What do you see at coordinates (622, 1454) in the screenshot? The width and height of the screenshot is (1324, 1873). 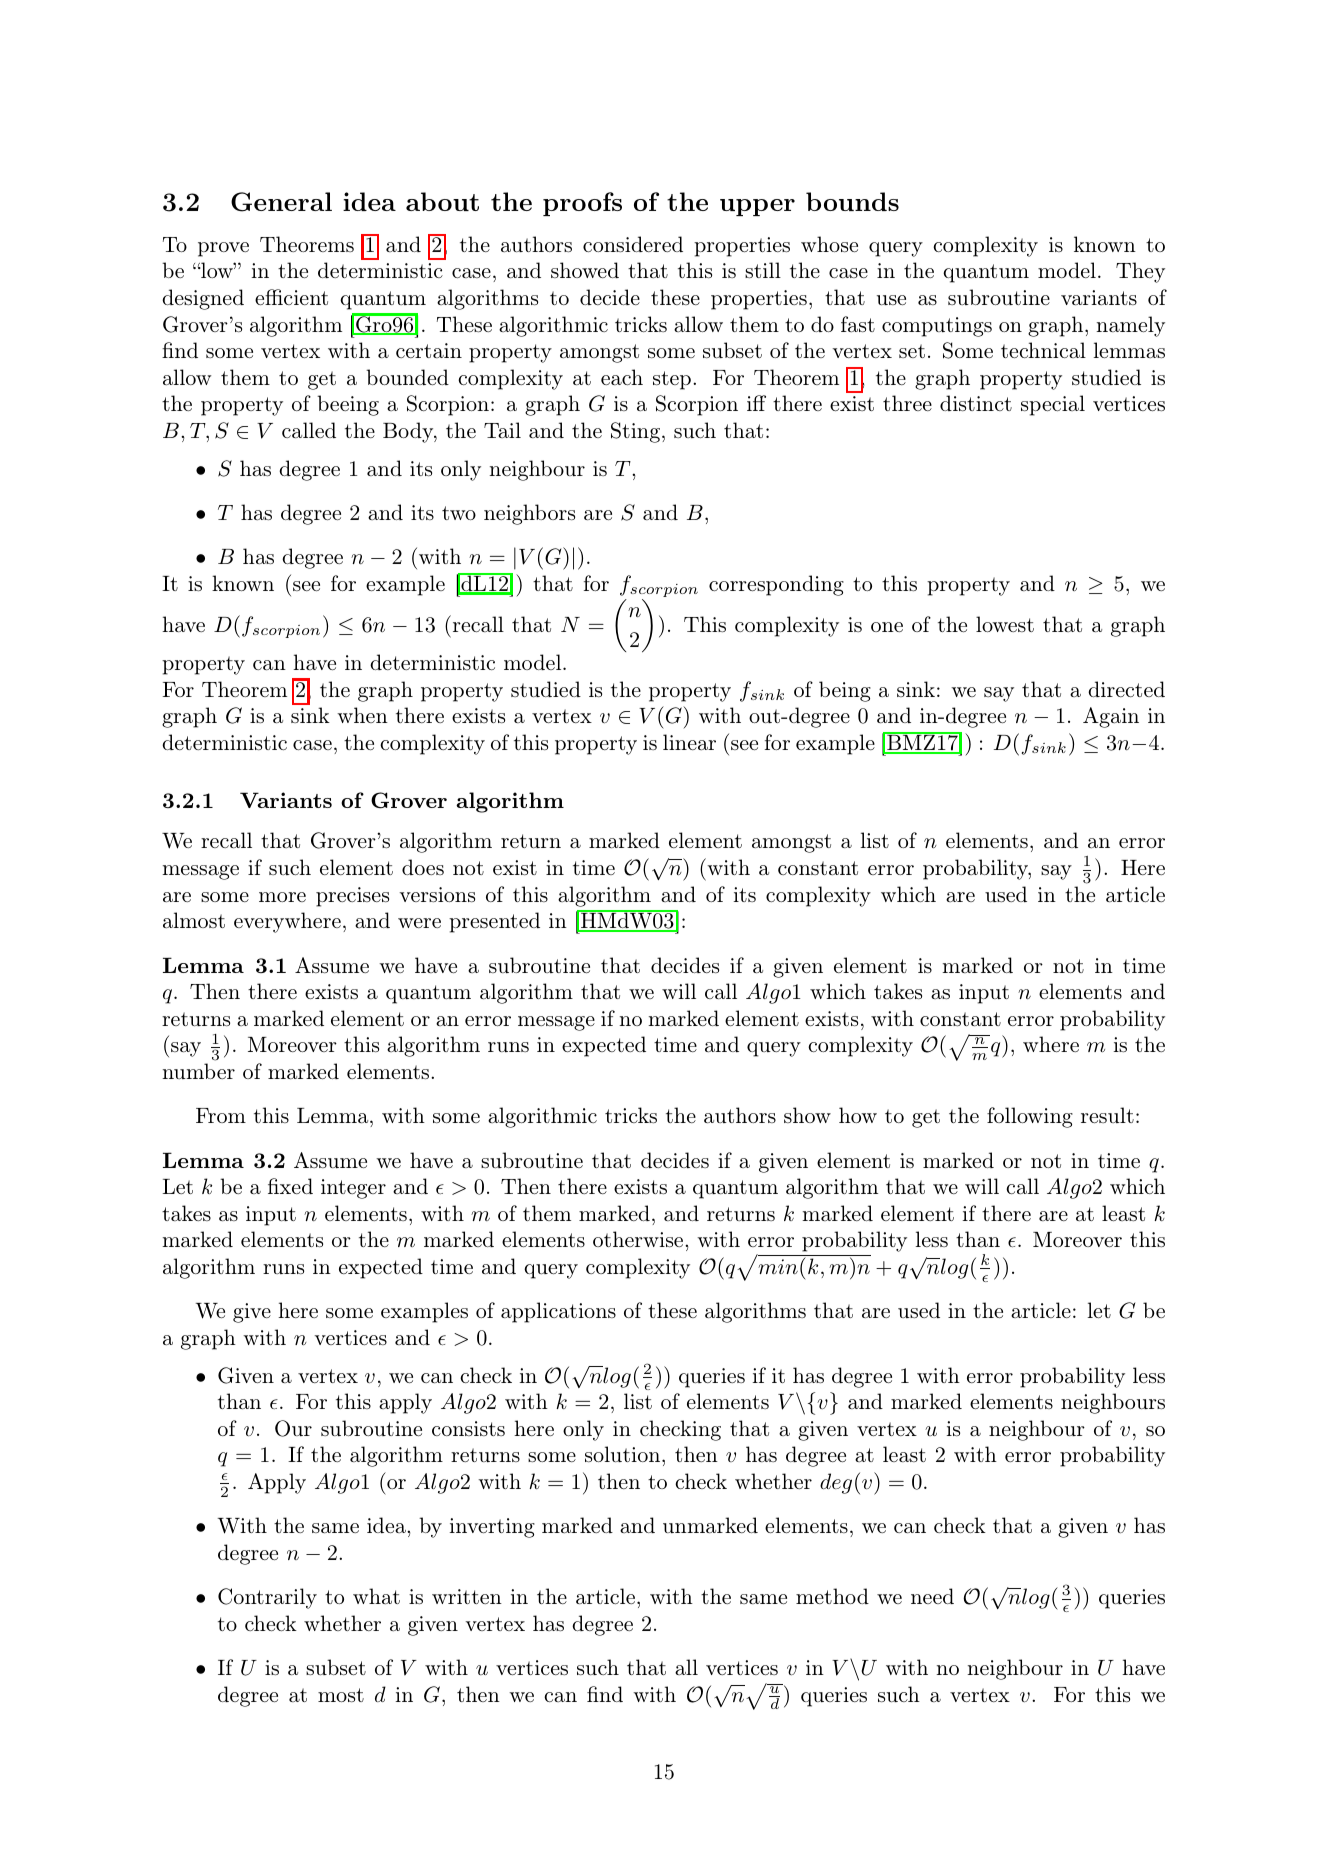 I see `solution` at bounding box center [622, 1454].
